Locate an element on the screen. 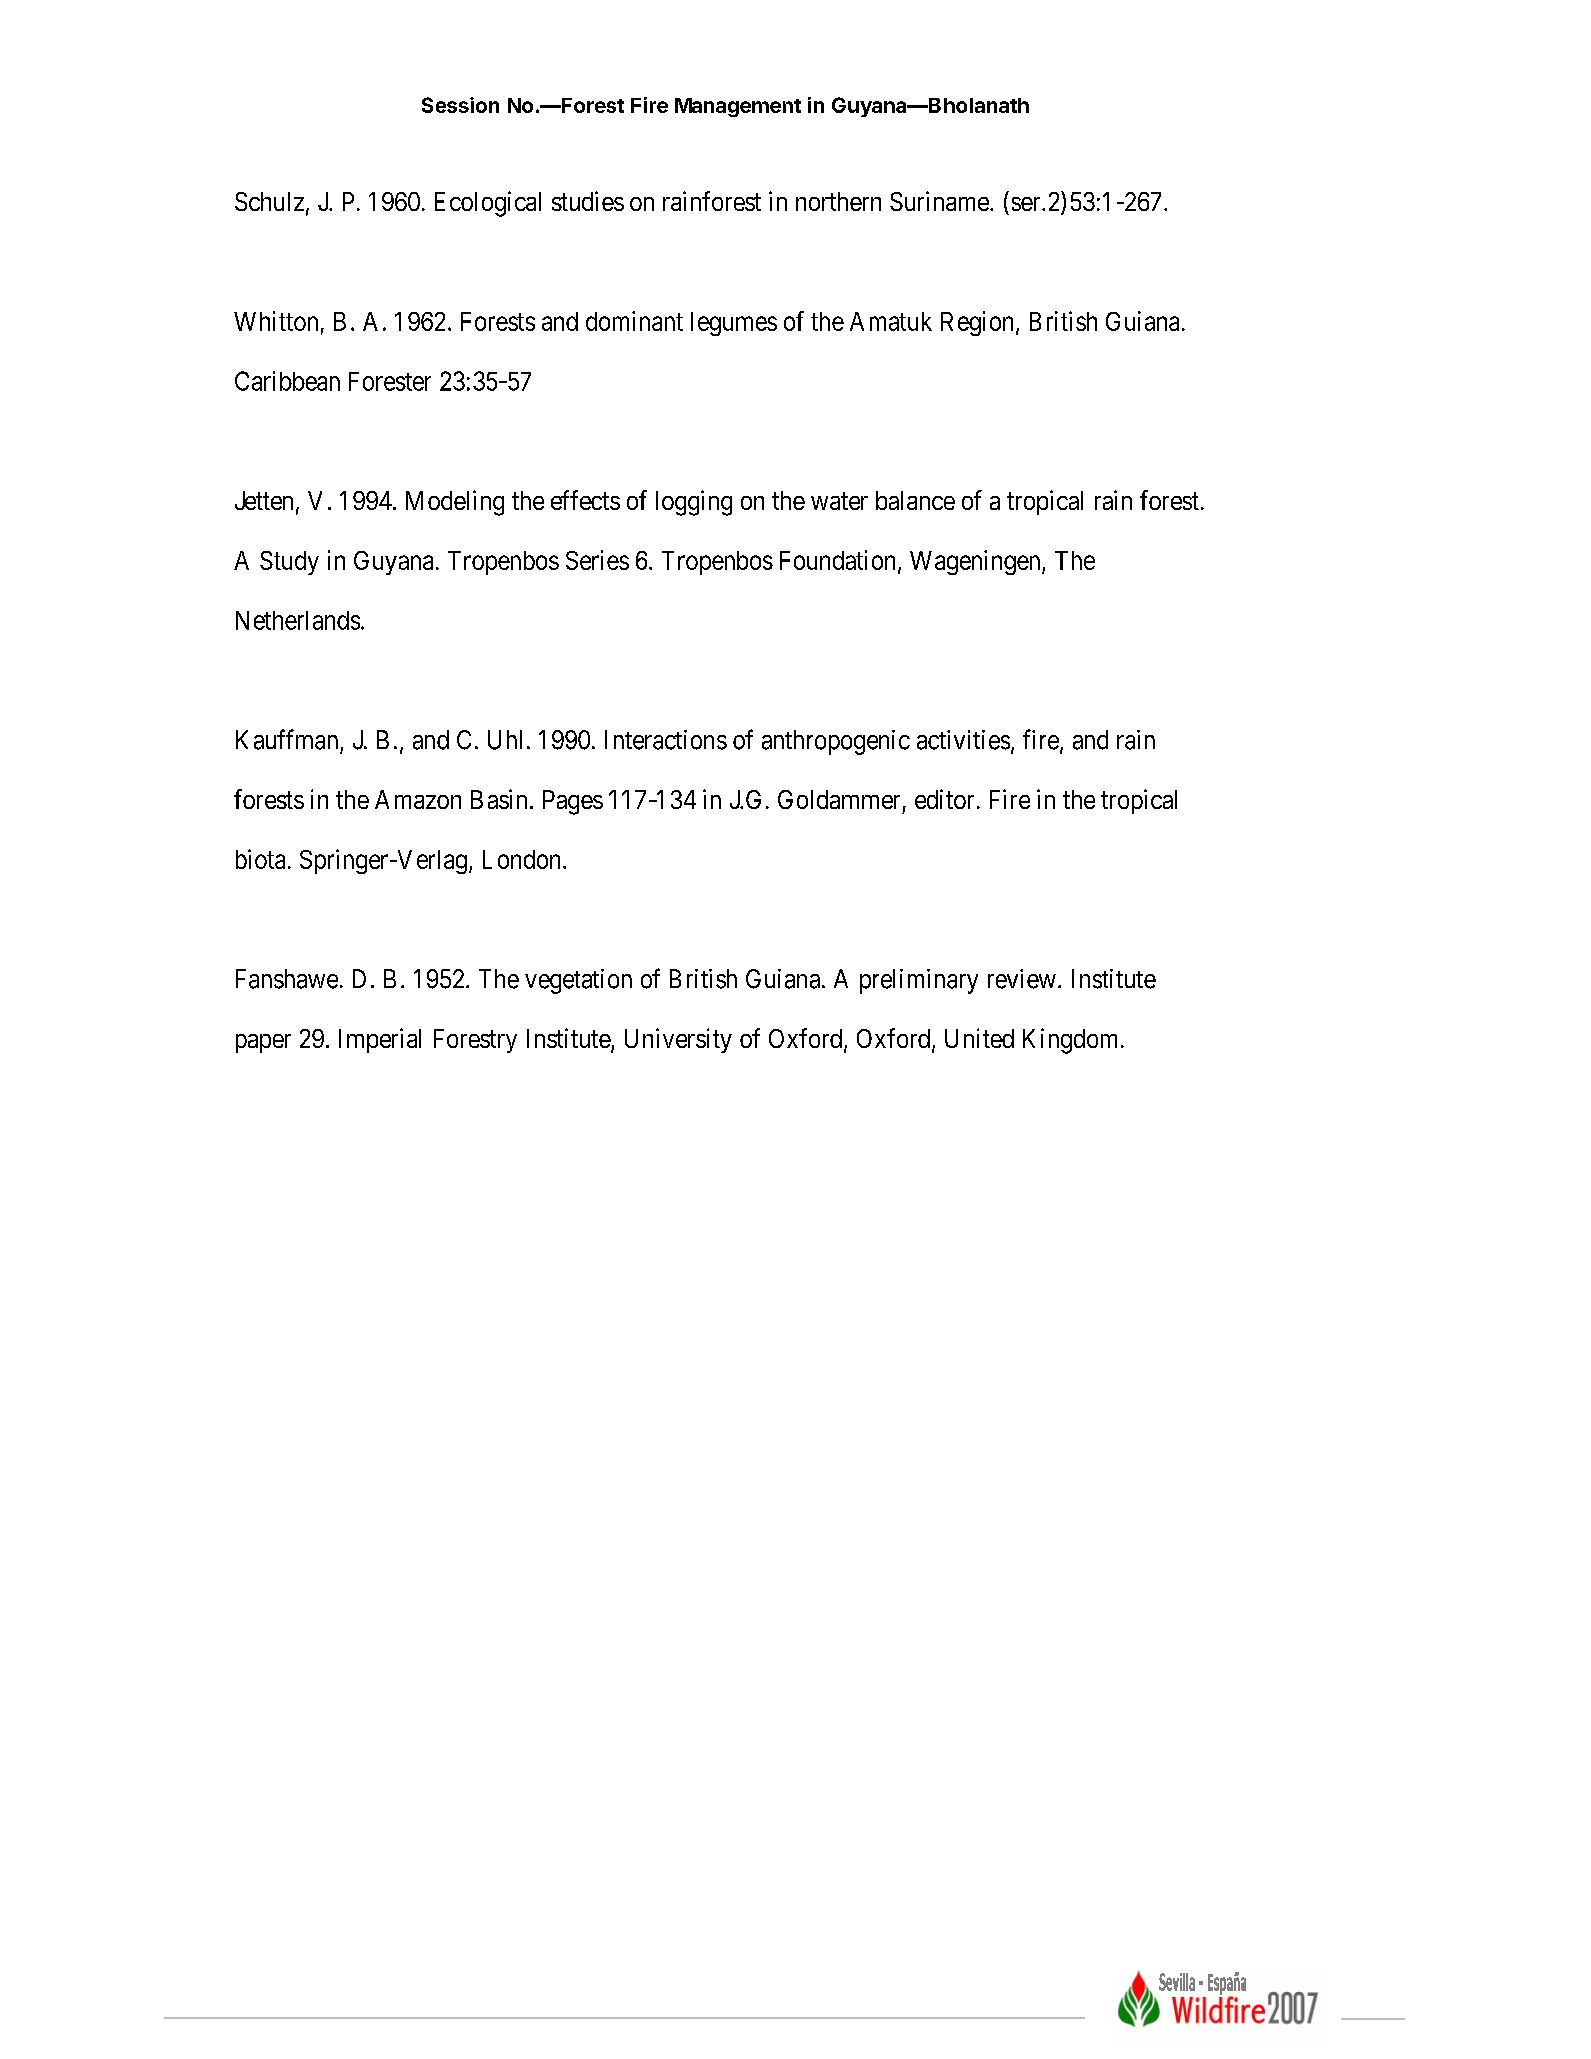 Image resolution: width=1591 pixels, height=2059 pixels. Session is located at coordinates (460, 105).
